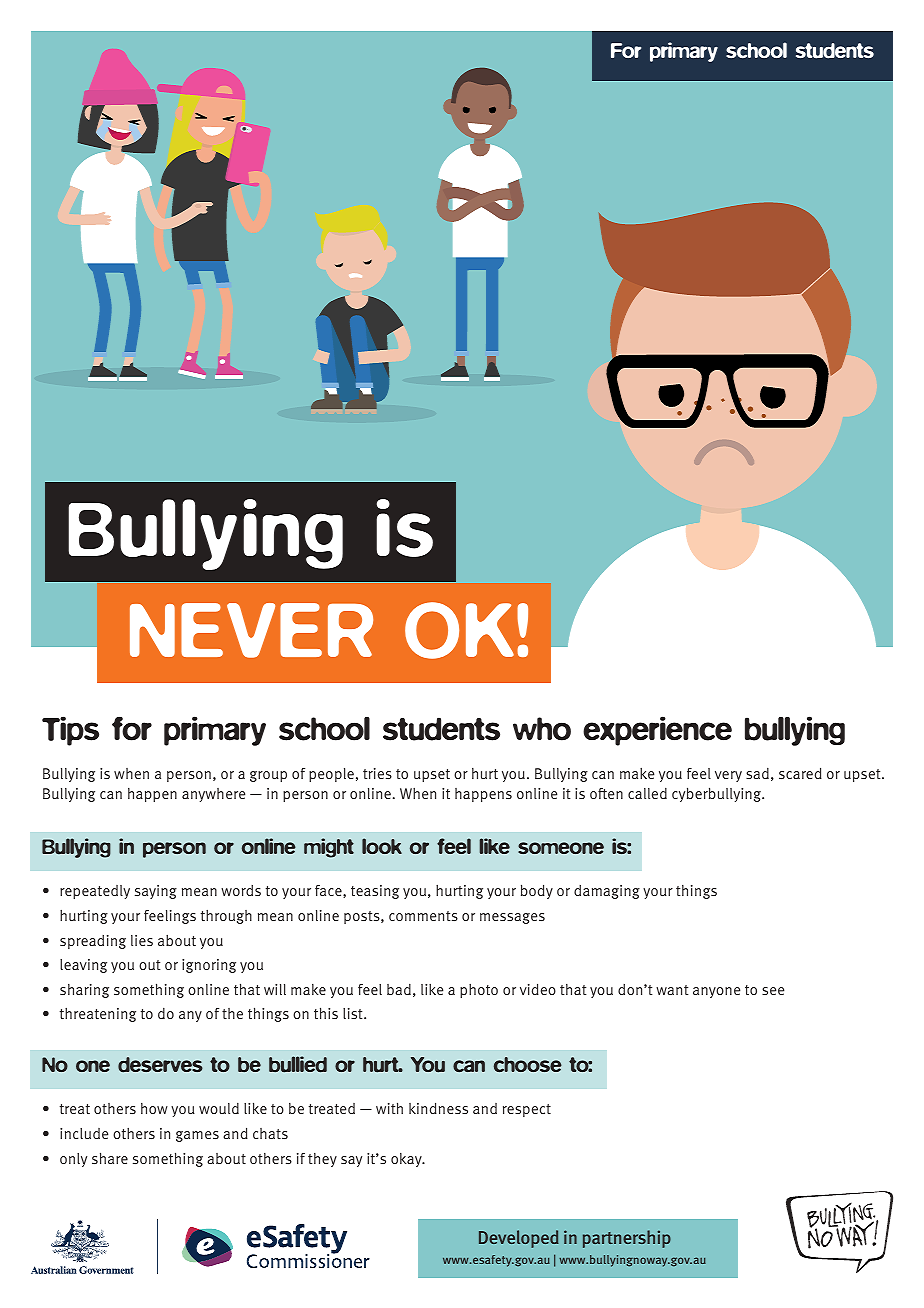 The width and height of the screenshot is (924, 1308). I want to click on respect, so click(527, 1110).
